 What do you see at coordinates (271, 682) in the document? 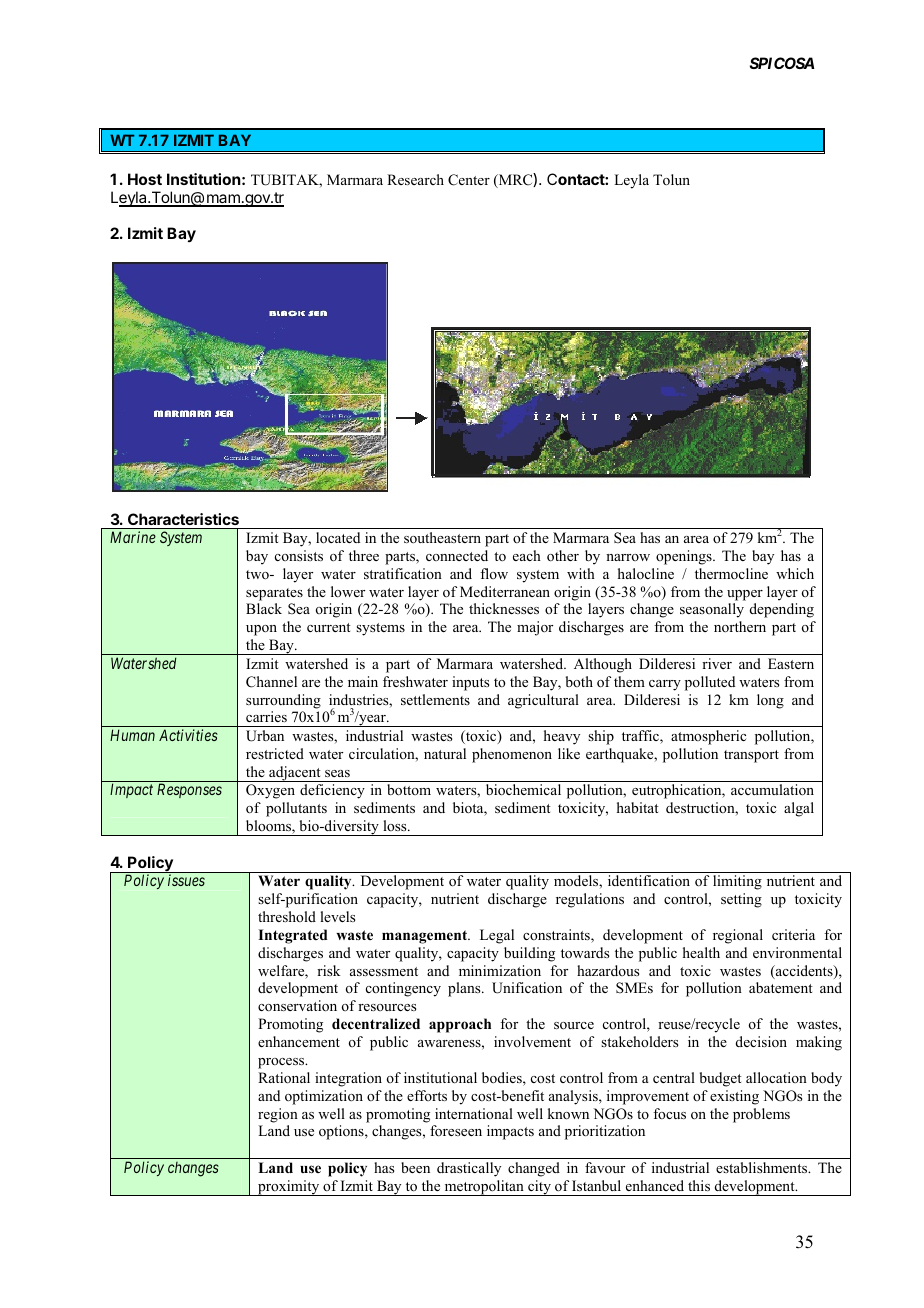
I see `Channel` at bounding box center [271, 682].
